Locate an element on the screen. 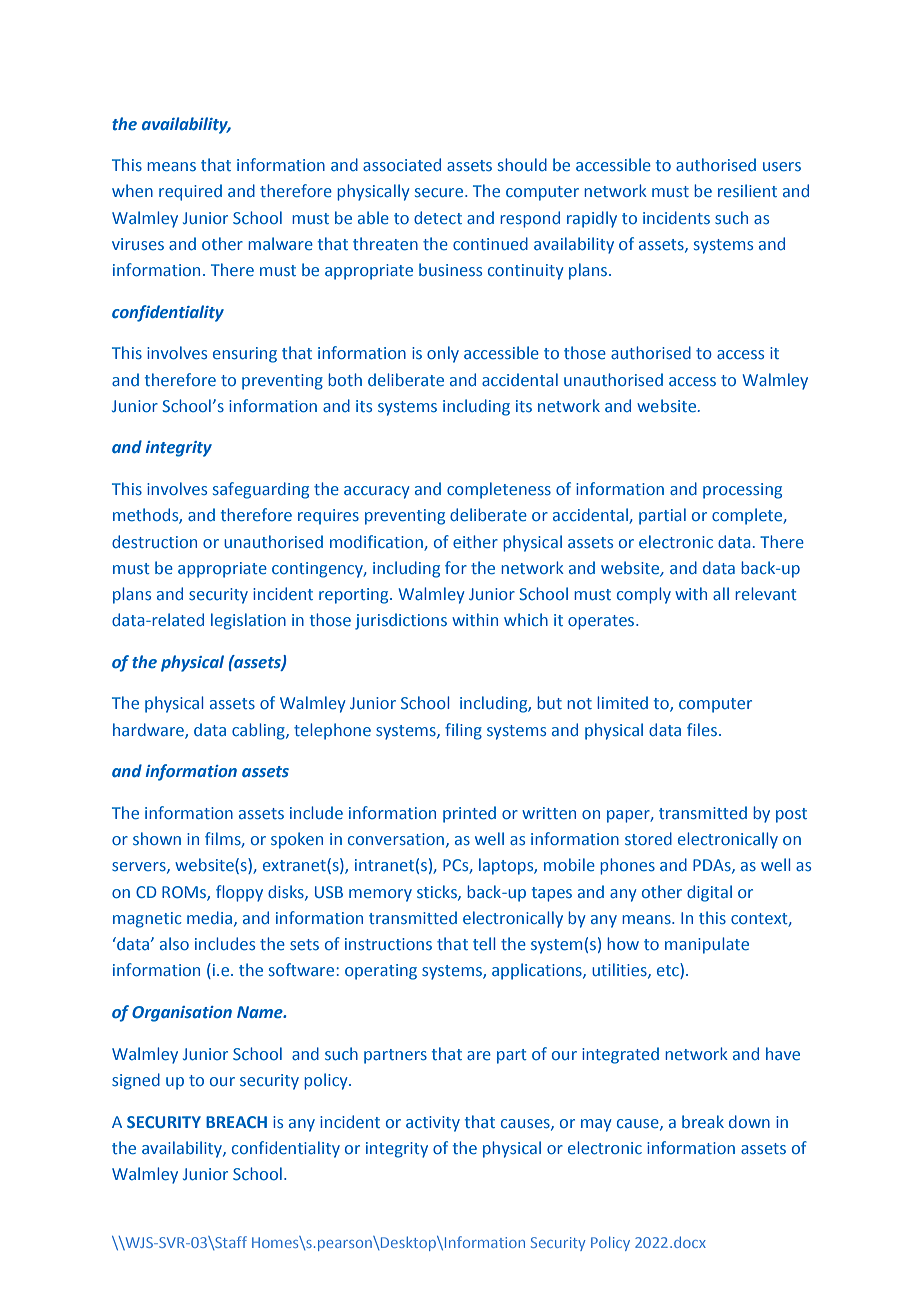 The image size is (924, 1308). secure is located at coordinates (440, 192).
